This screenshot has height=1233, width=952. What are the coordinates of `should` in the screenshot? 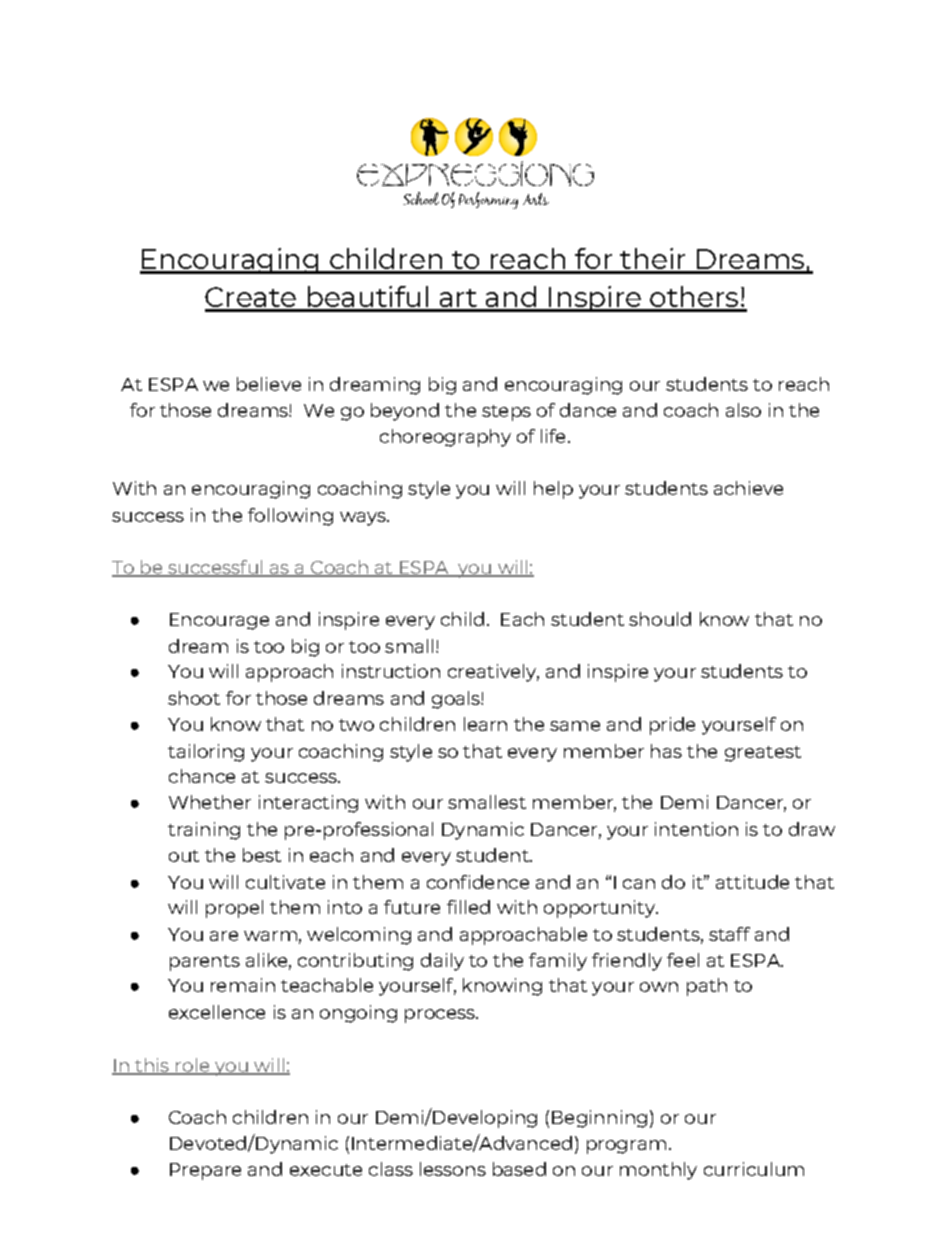 It's located at (660, 619).
